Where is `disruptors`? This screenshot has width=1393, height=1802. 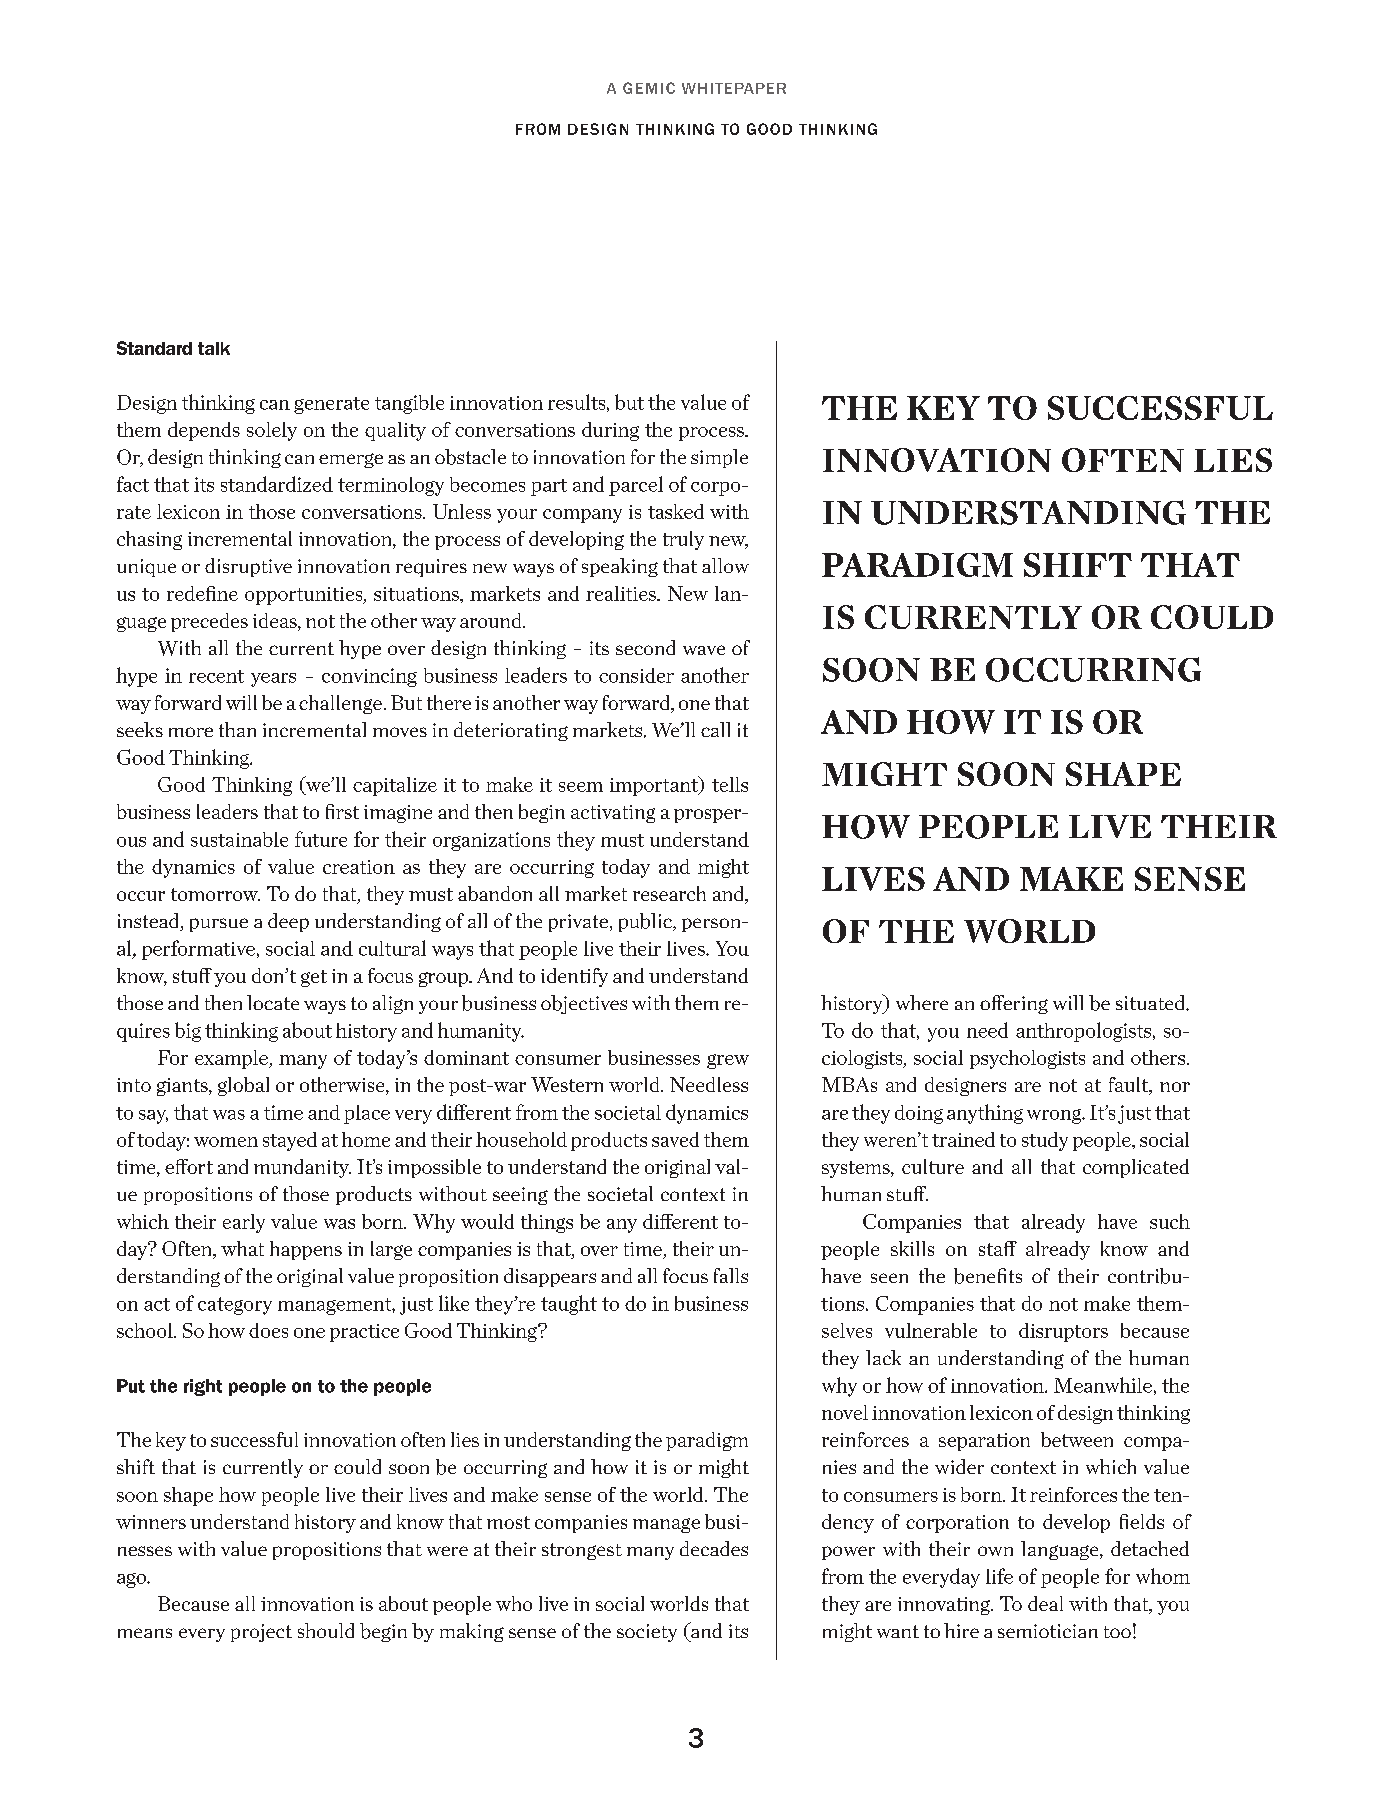 disruptors is located at coordinates (1063, 1332).
